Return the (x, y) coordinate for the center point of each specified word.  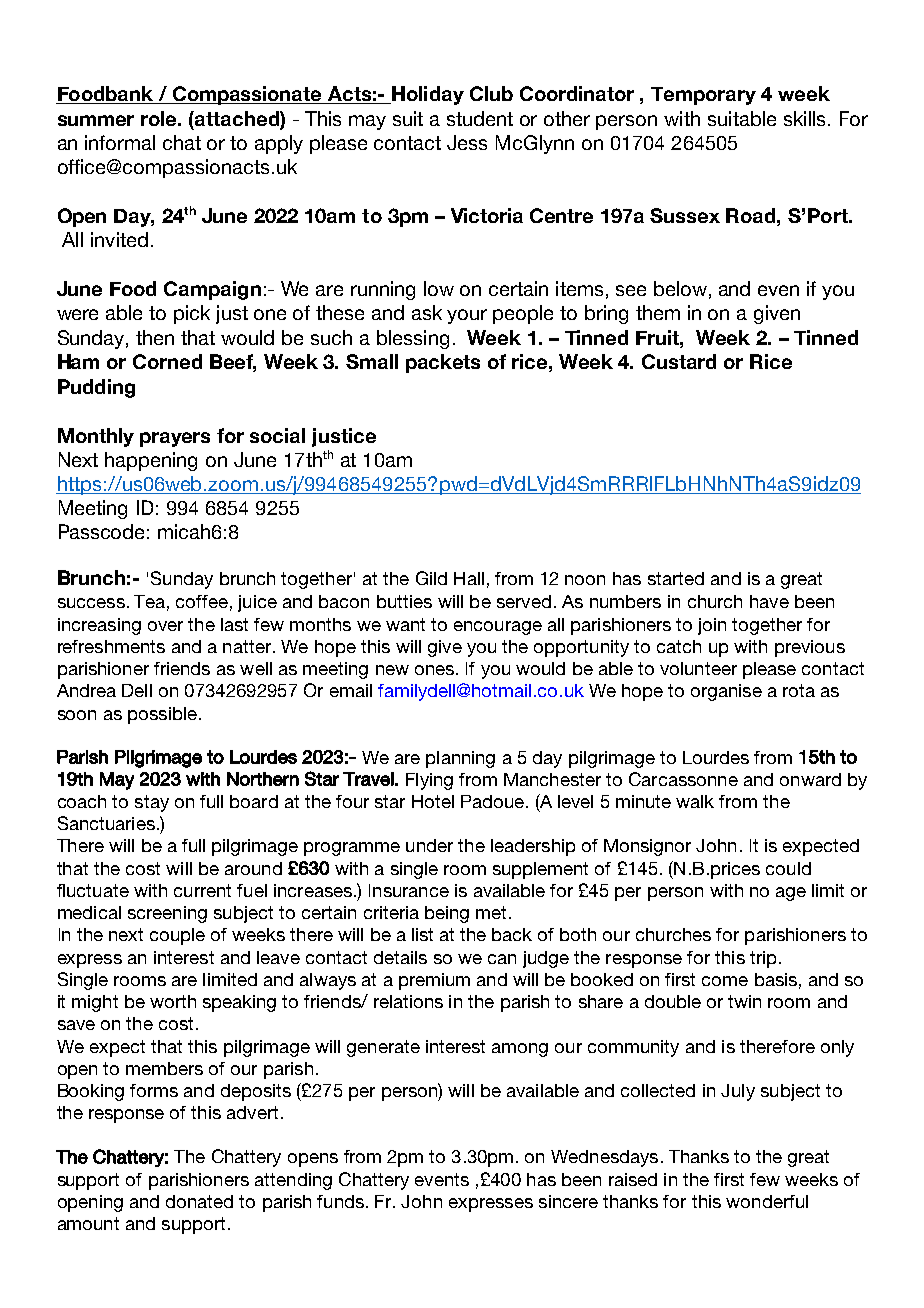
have (769, 601)
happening (151, 461)
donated (199, 1201)
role (160, 118)
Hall (469, 578)
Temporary (703, 96)
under (429, 845)
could (788, 868)
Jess (467, 142)
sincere (568, 1201)
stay (152, 803)
